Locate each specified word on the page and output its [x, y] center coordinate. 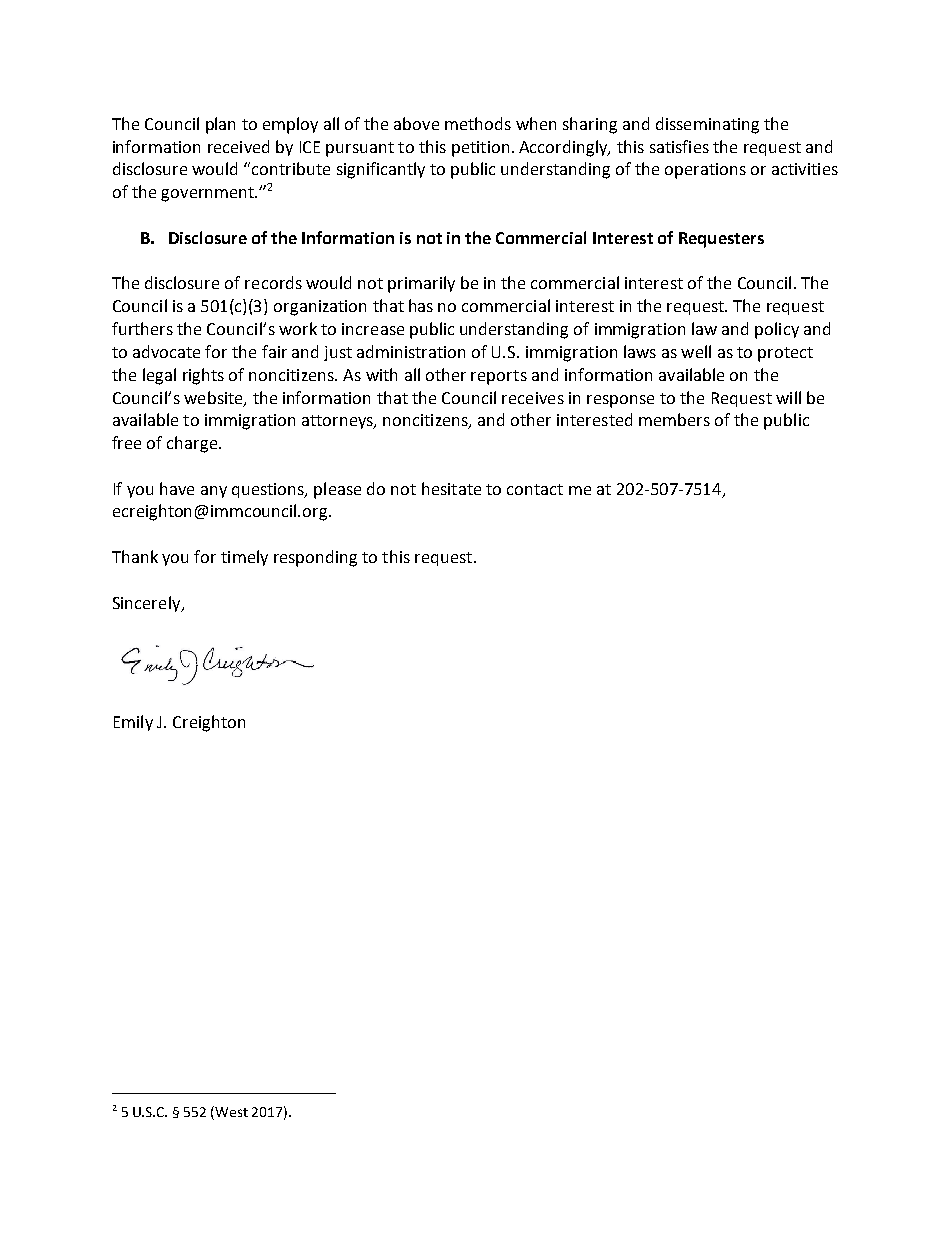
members [674, 419]
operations [705, 171]
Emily [133, 723]
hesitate [451, 488]
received [238, 146]
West [231, 1112]
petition [480, 149]
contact [535, 489]
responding [315, 558]
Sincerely [148, 604]
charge [193, 444]
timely [244, 558]
